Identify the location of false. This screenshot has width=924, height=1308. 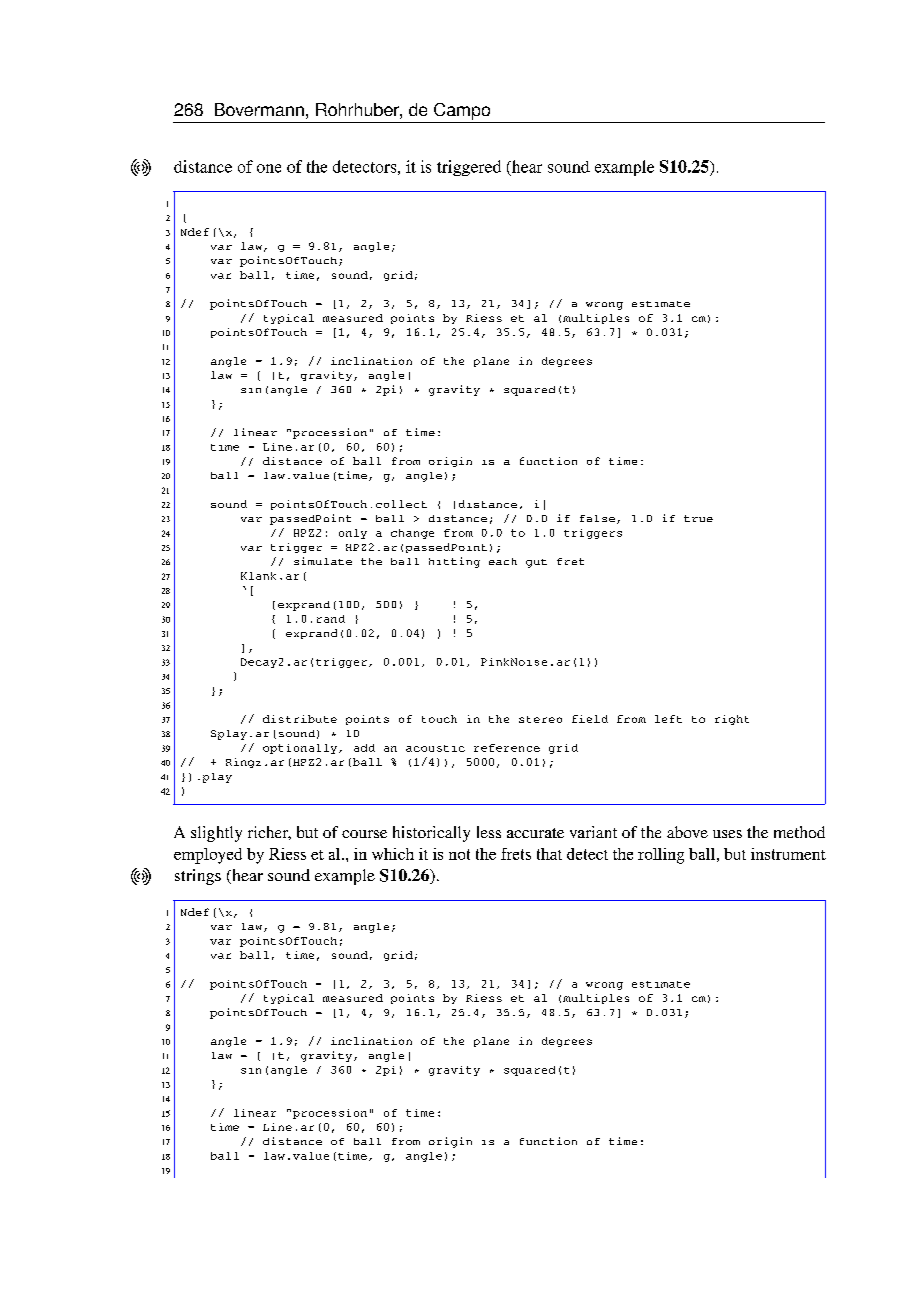
(597, 518).
